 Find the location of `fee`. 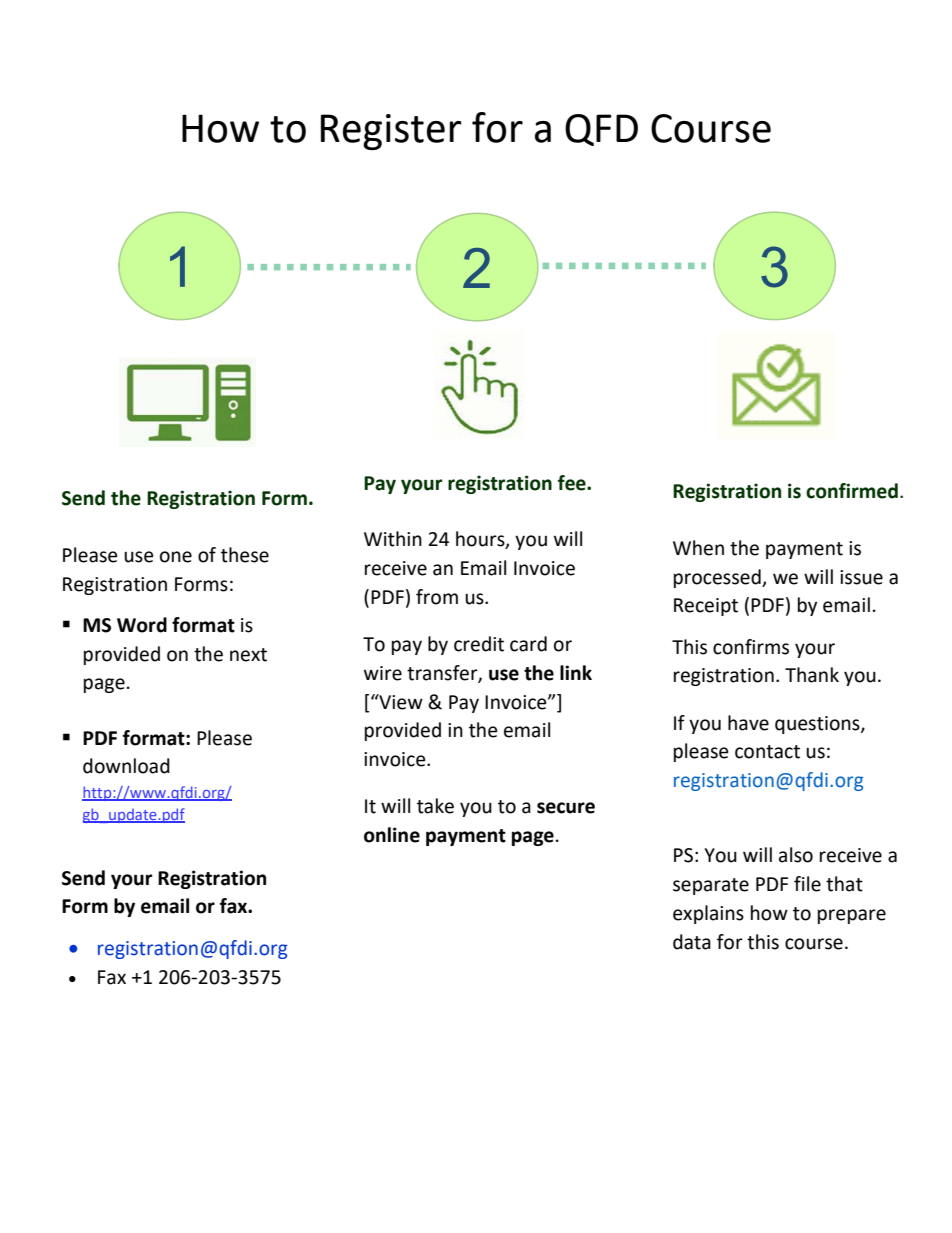

fee is located at coordinates (573, 483).
